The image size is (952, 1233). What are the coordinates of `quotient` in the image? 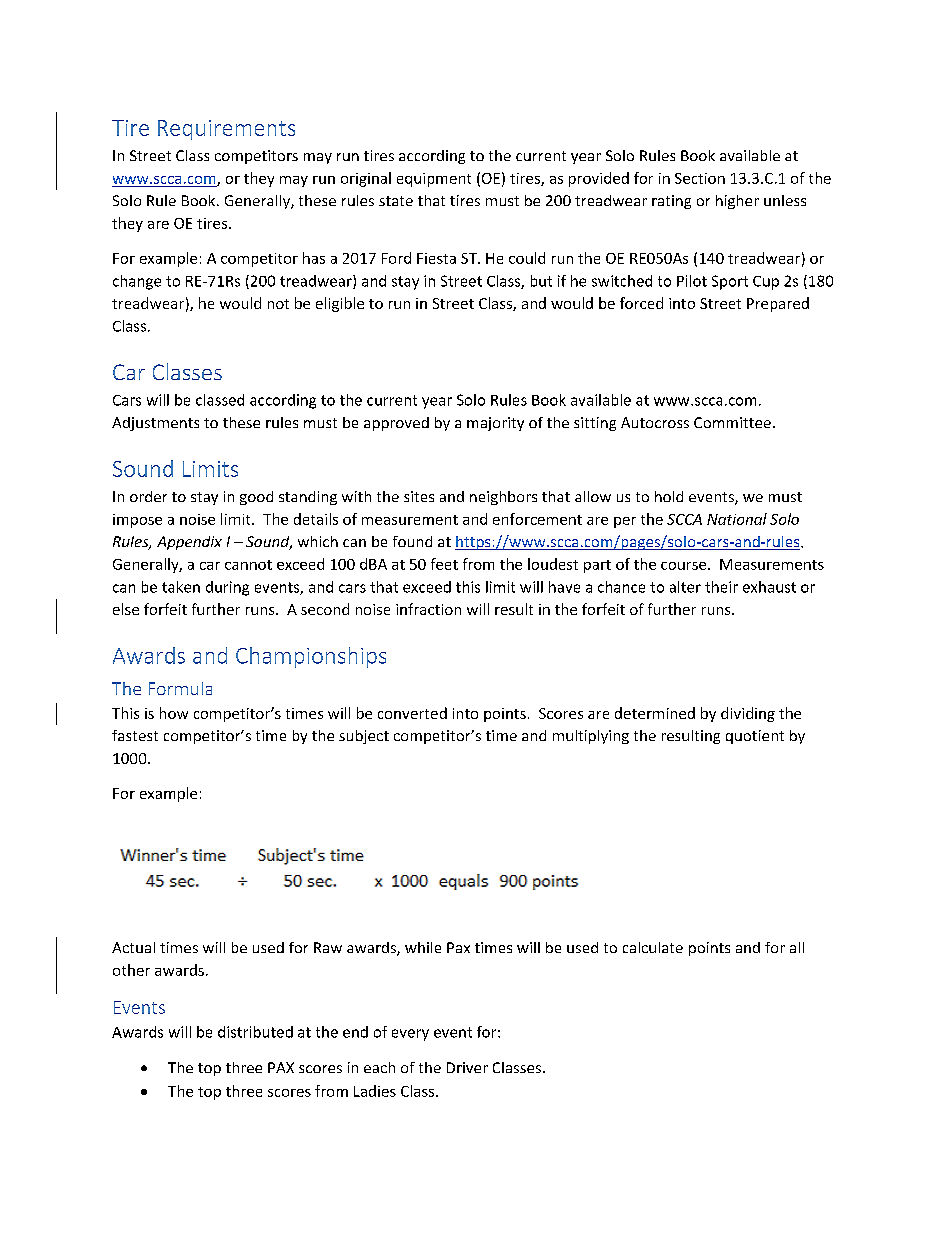 It's located at (755, 737).
